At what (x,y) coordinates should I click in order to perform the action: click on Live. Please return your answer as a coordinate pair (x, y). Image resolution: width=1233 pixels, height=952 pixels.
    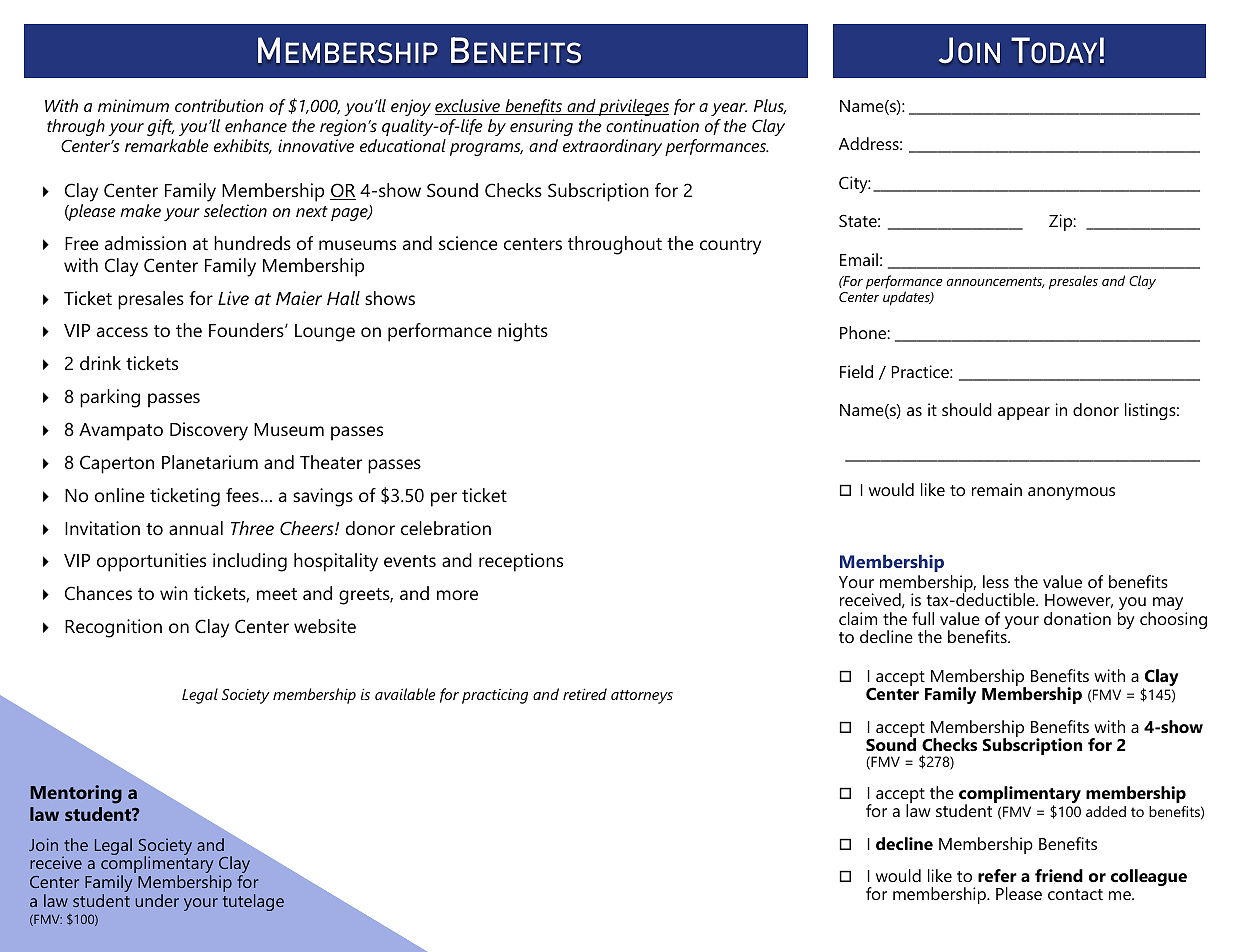
    Looking at the image, I should click on (233, 298).
